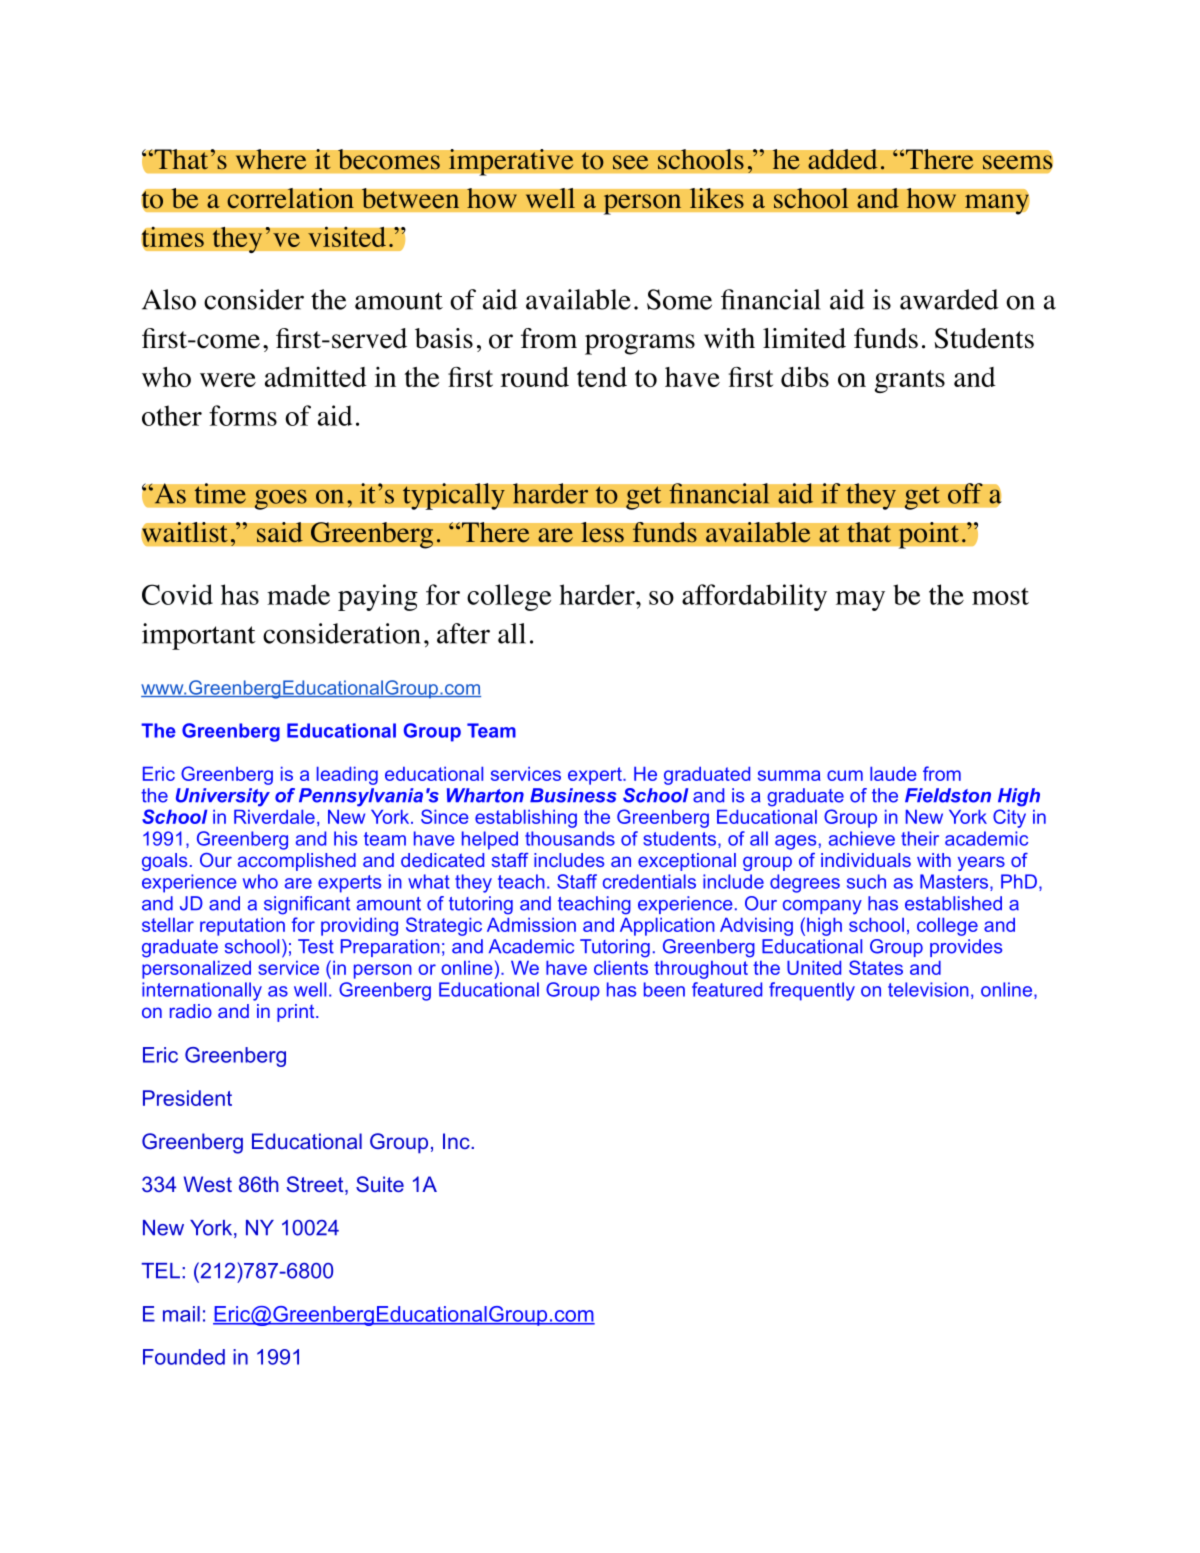 This document has height=1553, width=1200. What do you see at coordinates (664, 989) in the document?
I see `been` at bounding box center [664, 989].
